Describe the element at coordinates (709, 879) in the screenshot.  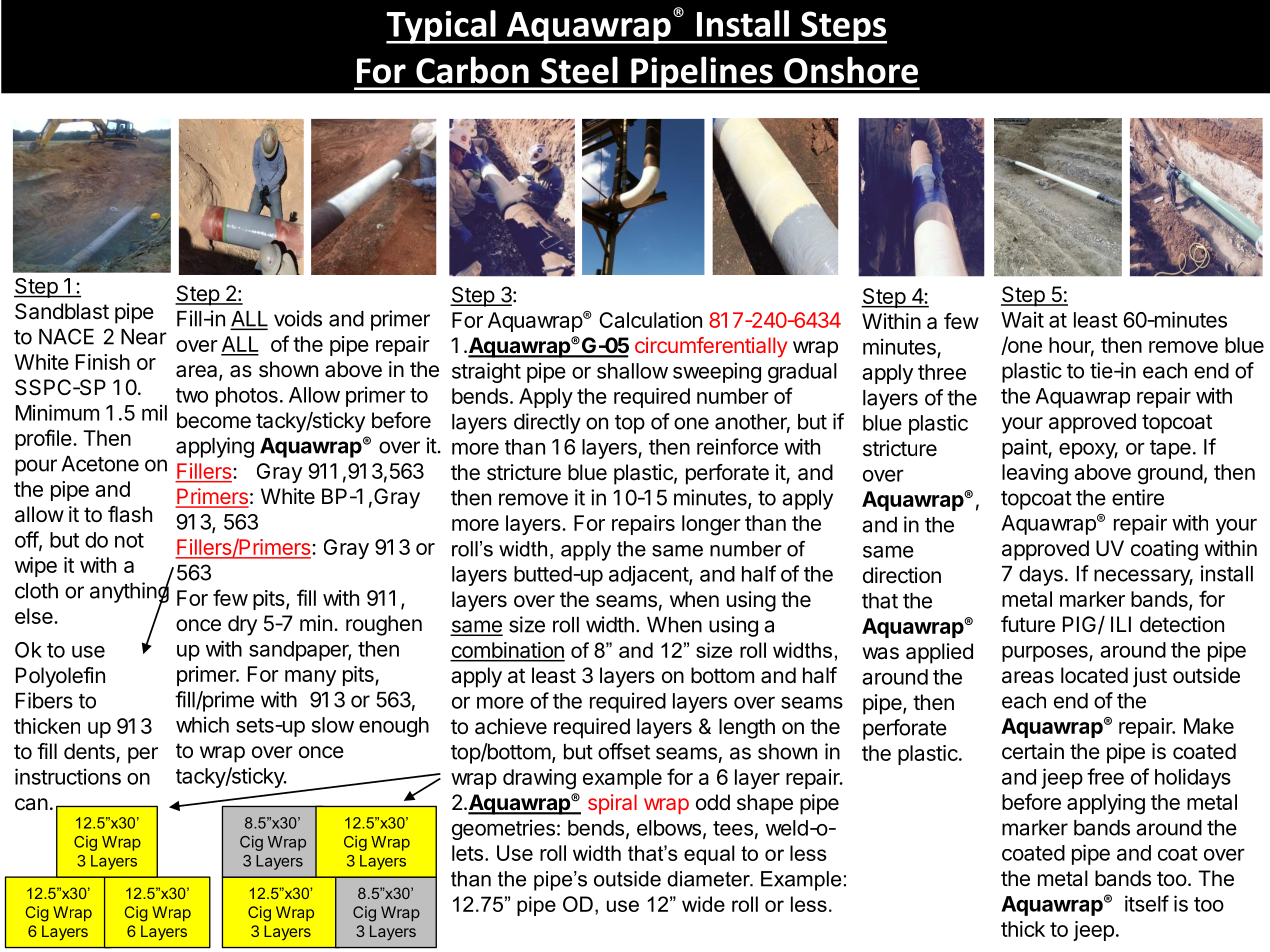
I see `diameter` at that location.
